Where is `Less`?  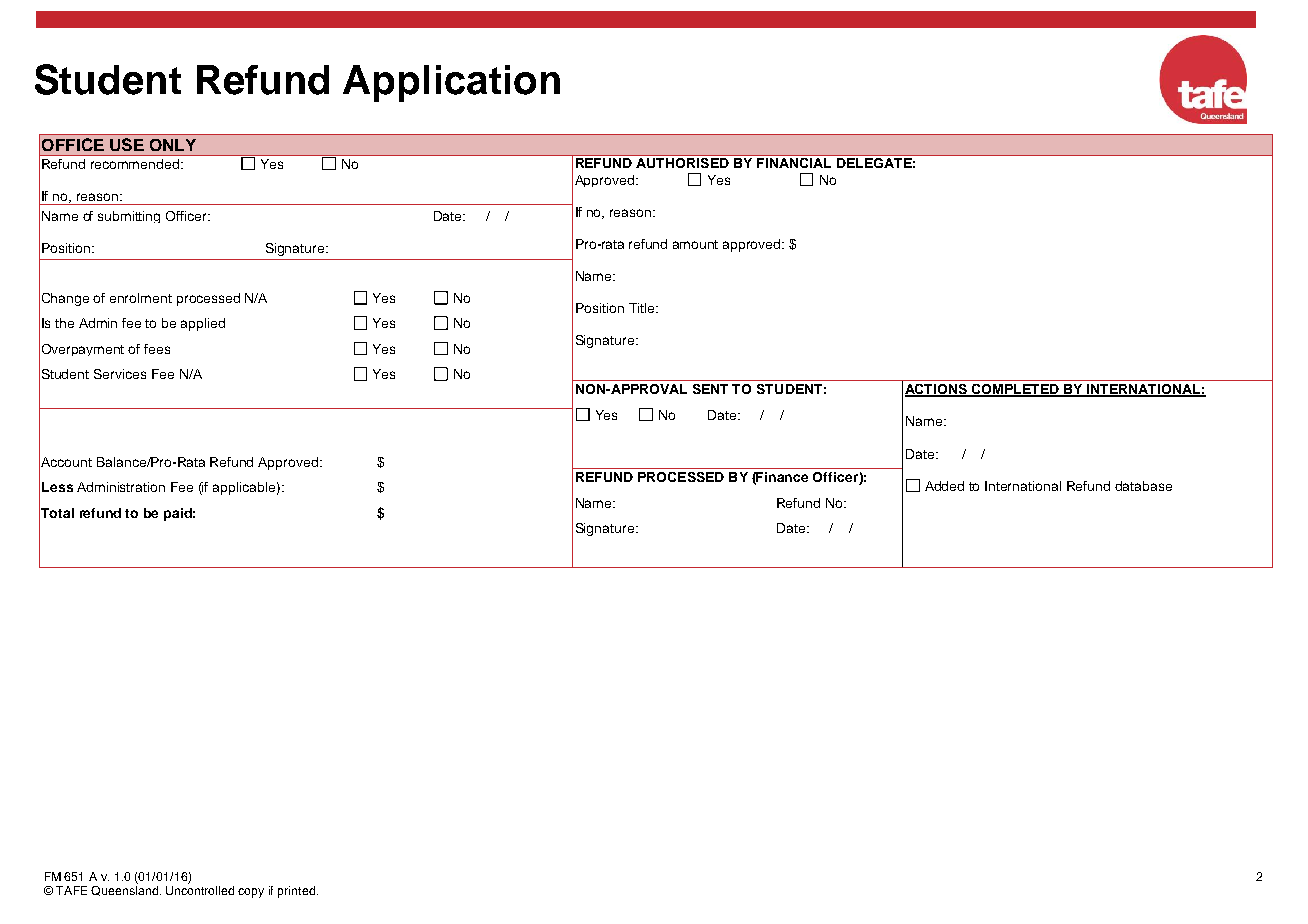
Less is located at coordinates (57, 487).
